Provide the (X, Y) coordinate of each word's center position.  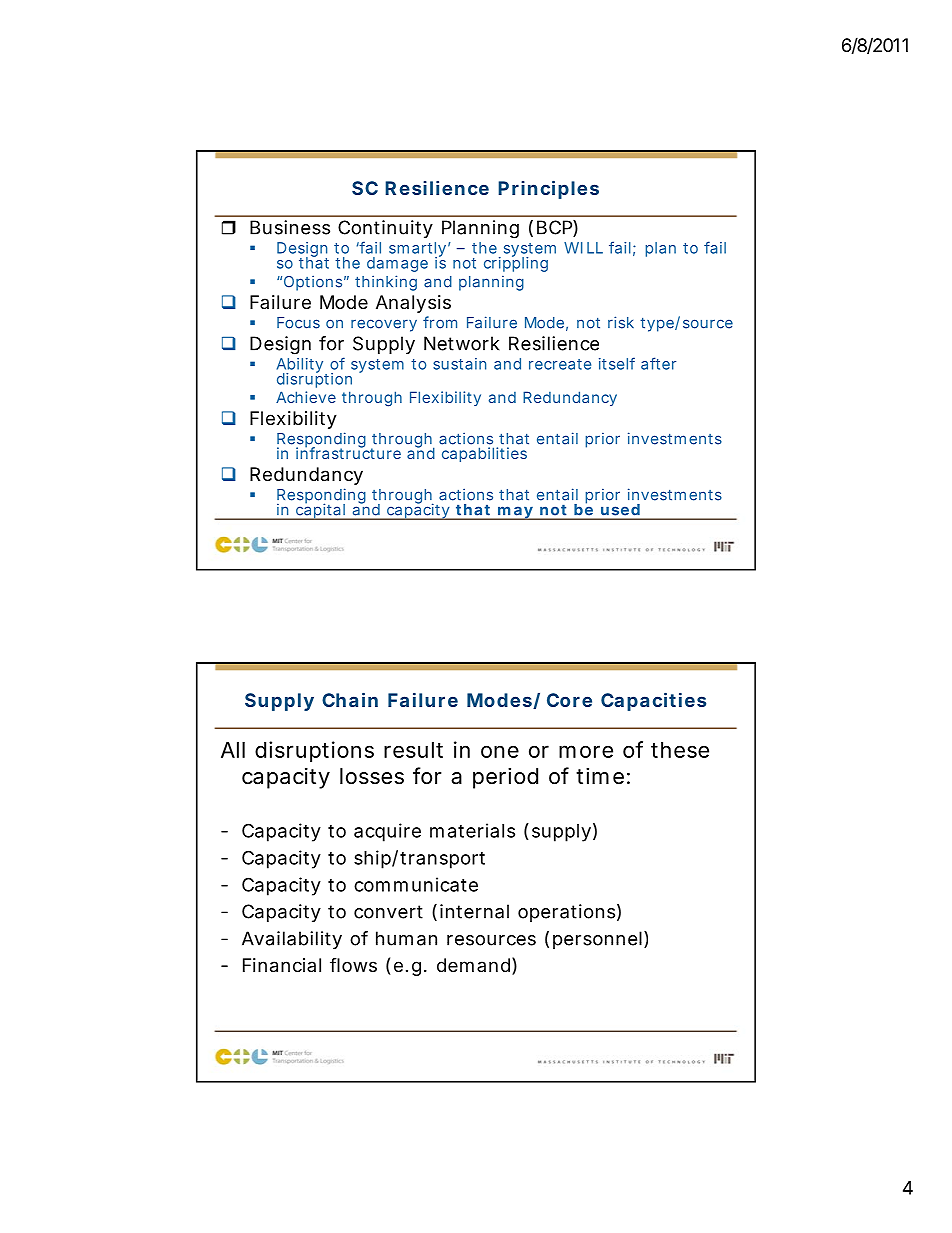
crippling (516, 263)
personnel (597, 940)
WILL (583, 248)
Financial (282, 965)
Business (290, 227)
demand (473, 965)
